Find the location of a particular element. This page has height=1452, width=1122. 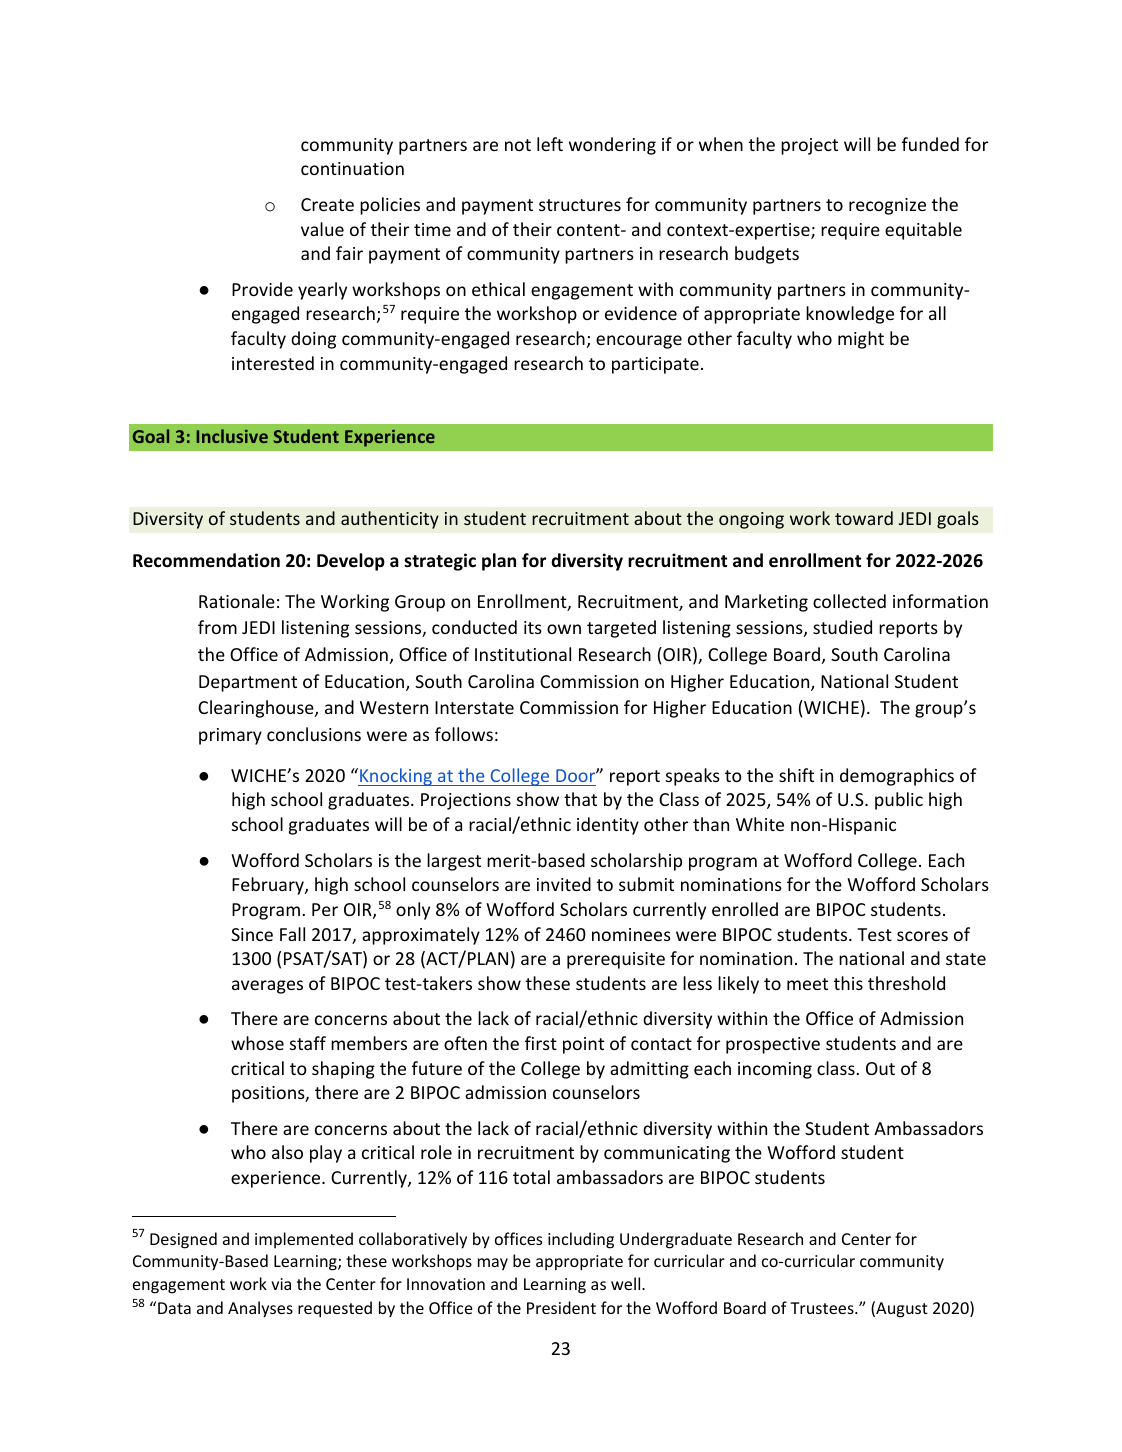

structures is located at coordinates (580, 205).
